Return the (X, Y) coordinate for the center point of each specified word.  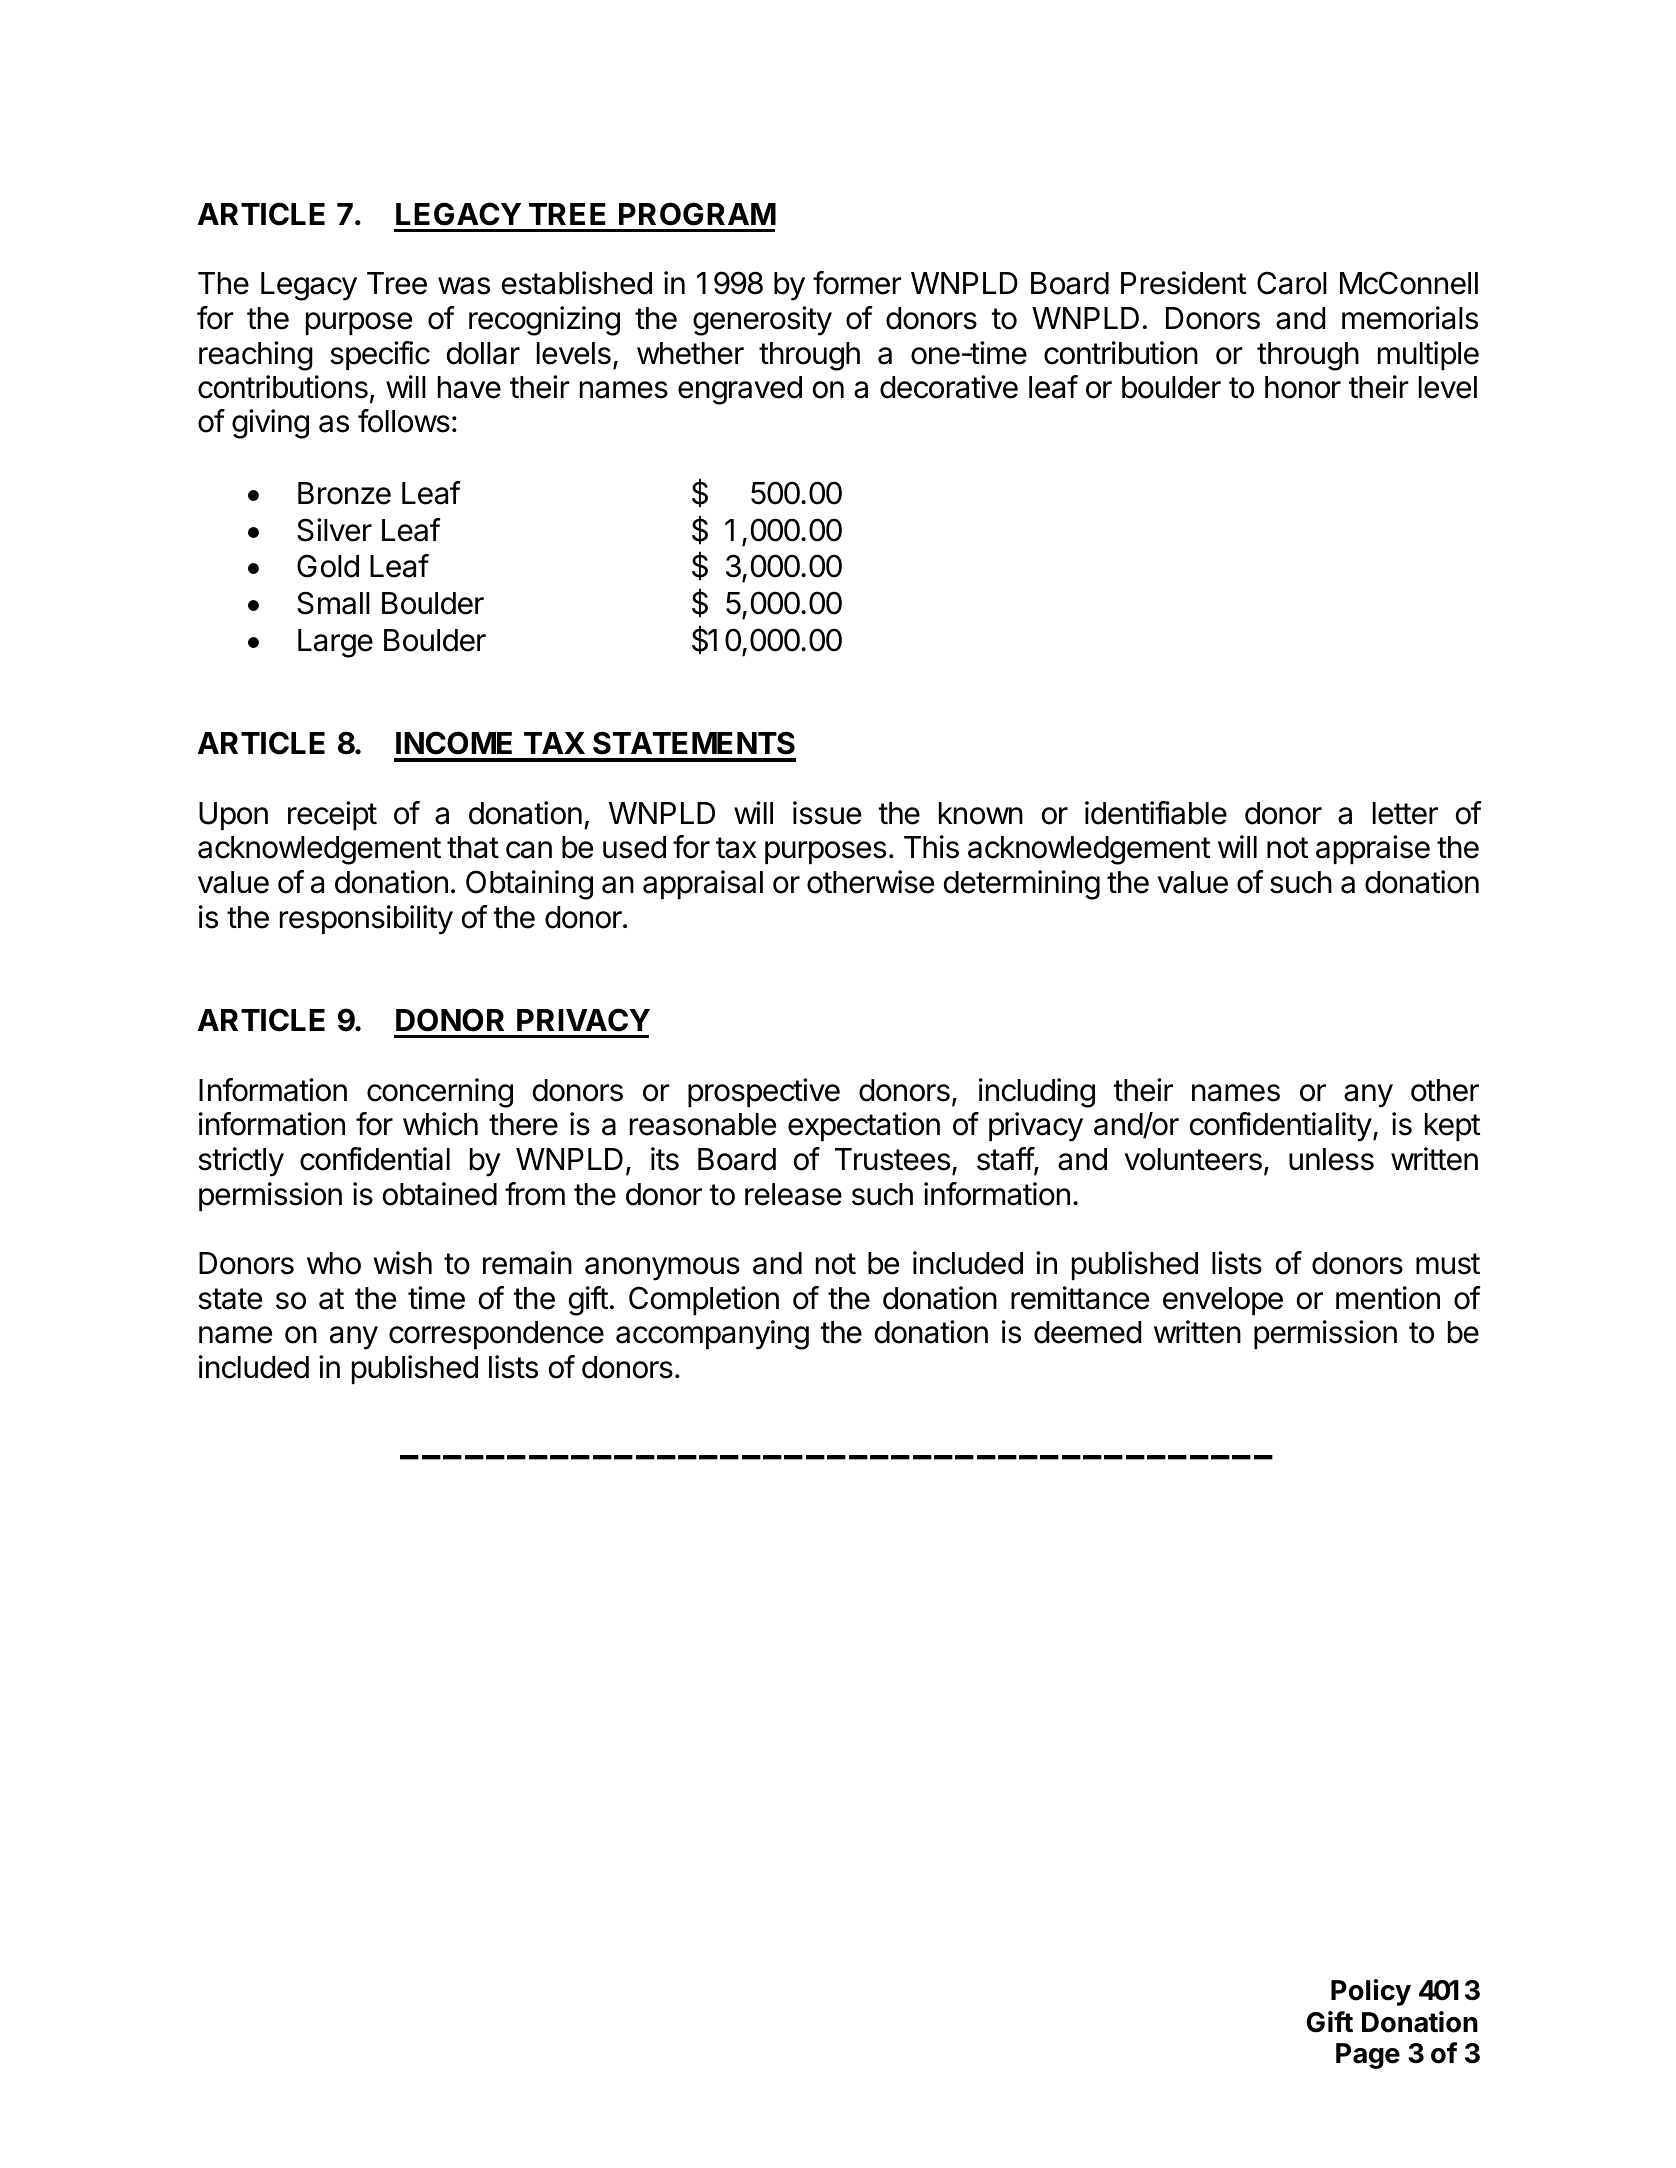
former (857, 283)
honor (1303, 387)
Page (1368, 2056)
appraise (1373, 849)
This (931, 847)
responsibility (366, 920)
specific (380, 355)
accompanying (712, 1335)
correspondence (496, 1335)
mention (1388, 1298)
